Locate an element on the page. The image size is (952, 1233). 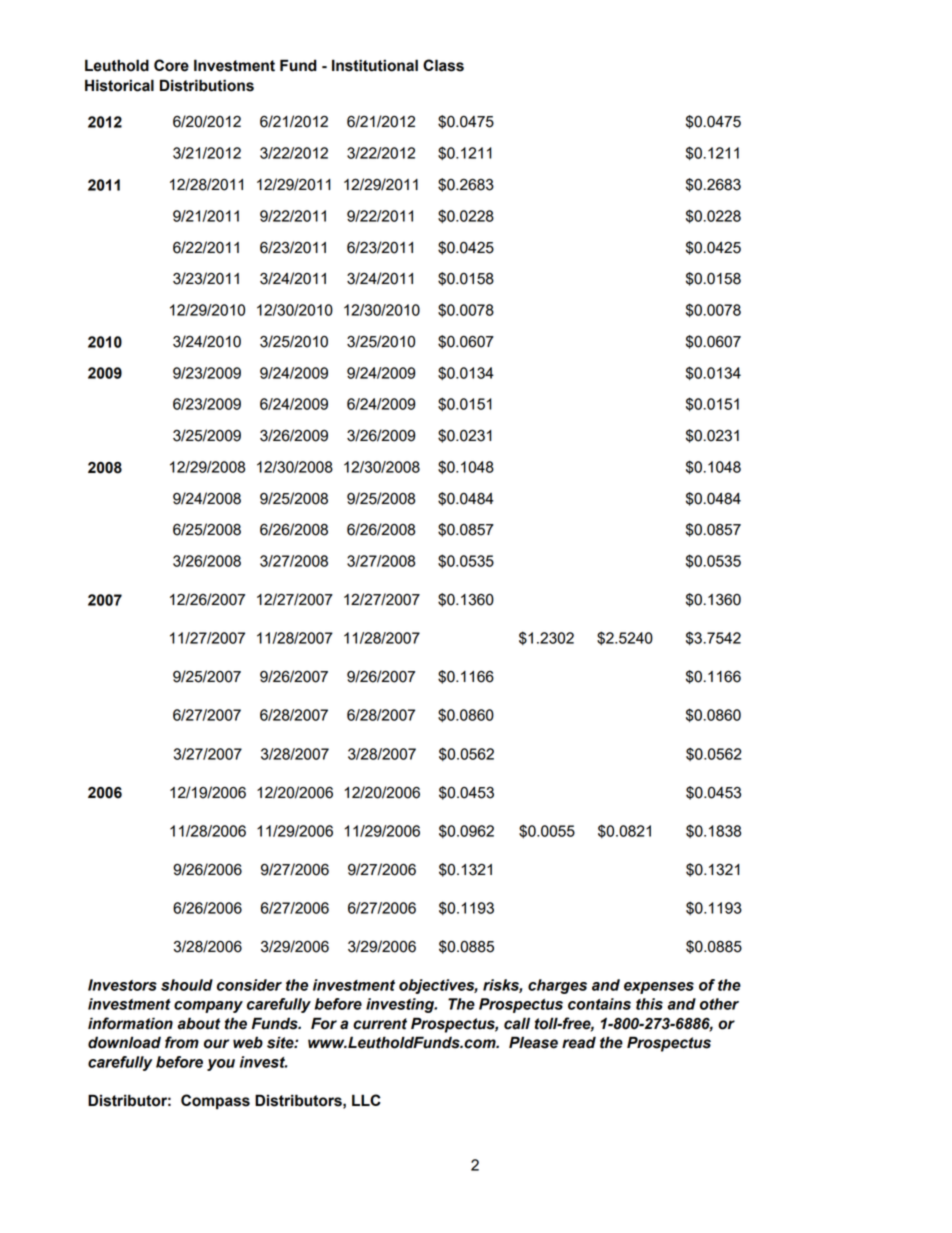
expenses is located at coordinates (659, 988).
